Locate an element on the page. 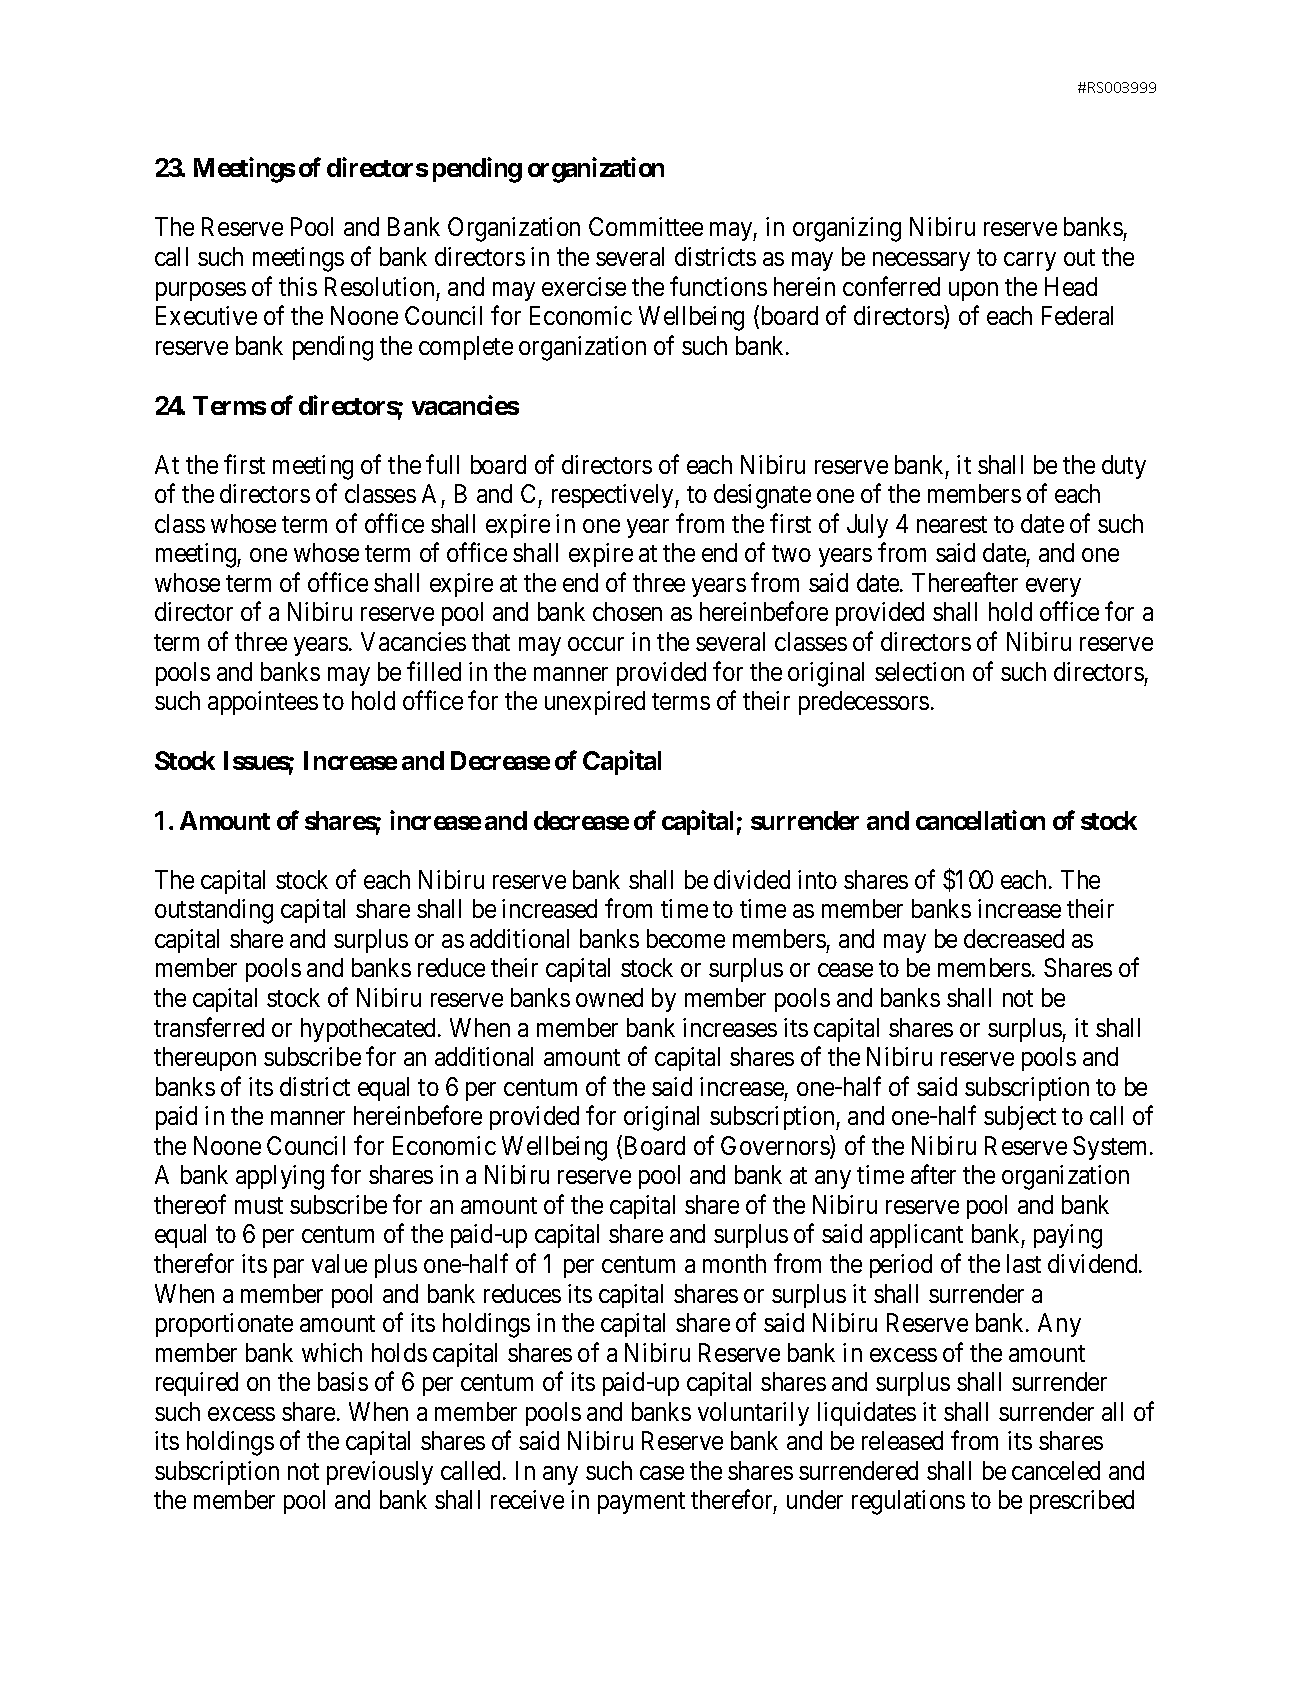 This image has height=1696, width=1311. subject is located at coordinates (1020, 1118).
